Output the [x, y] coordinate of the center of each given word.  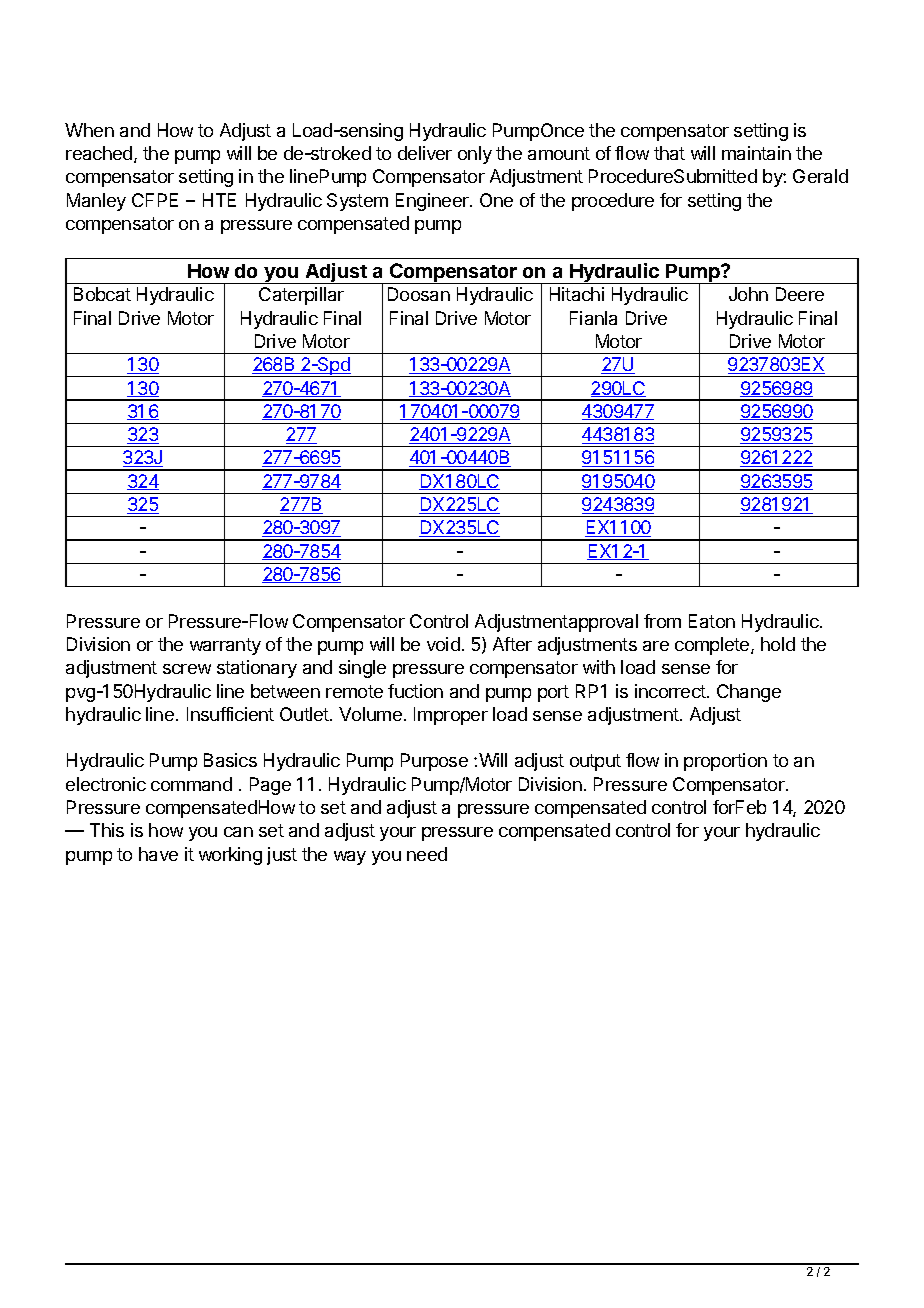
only [475, 155]
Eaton [712, 621]
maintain [756, 153]
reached [100, 154]
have [158, 854]
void [443, 644]
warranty [225, 646]
